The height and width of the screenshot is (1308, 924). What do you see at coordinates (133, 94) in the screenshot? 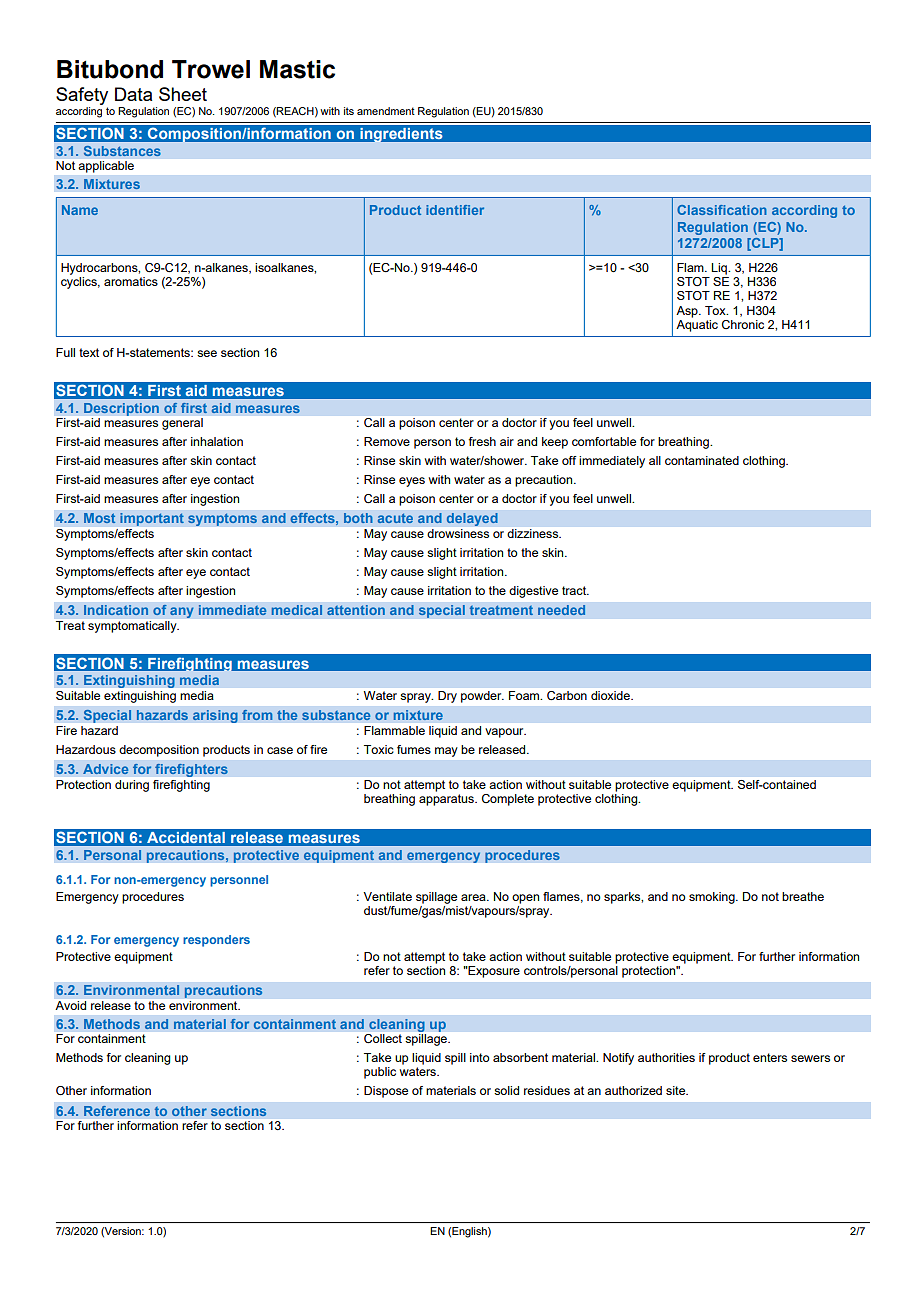
I see `Data` at bounding box center [133, 94].
